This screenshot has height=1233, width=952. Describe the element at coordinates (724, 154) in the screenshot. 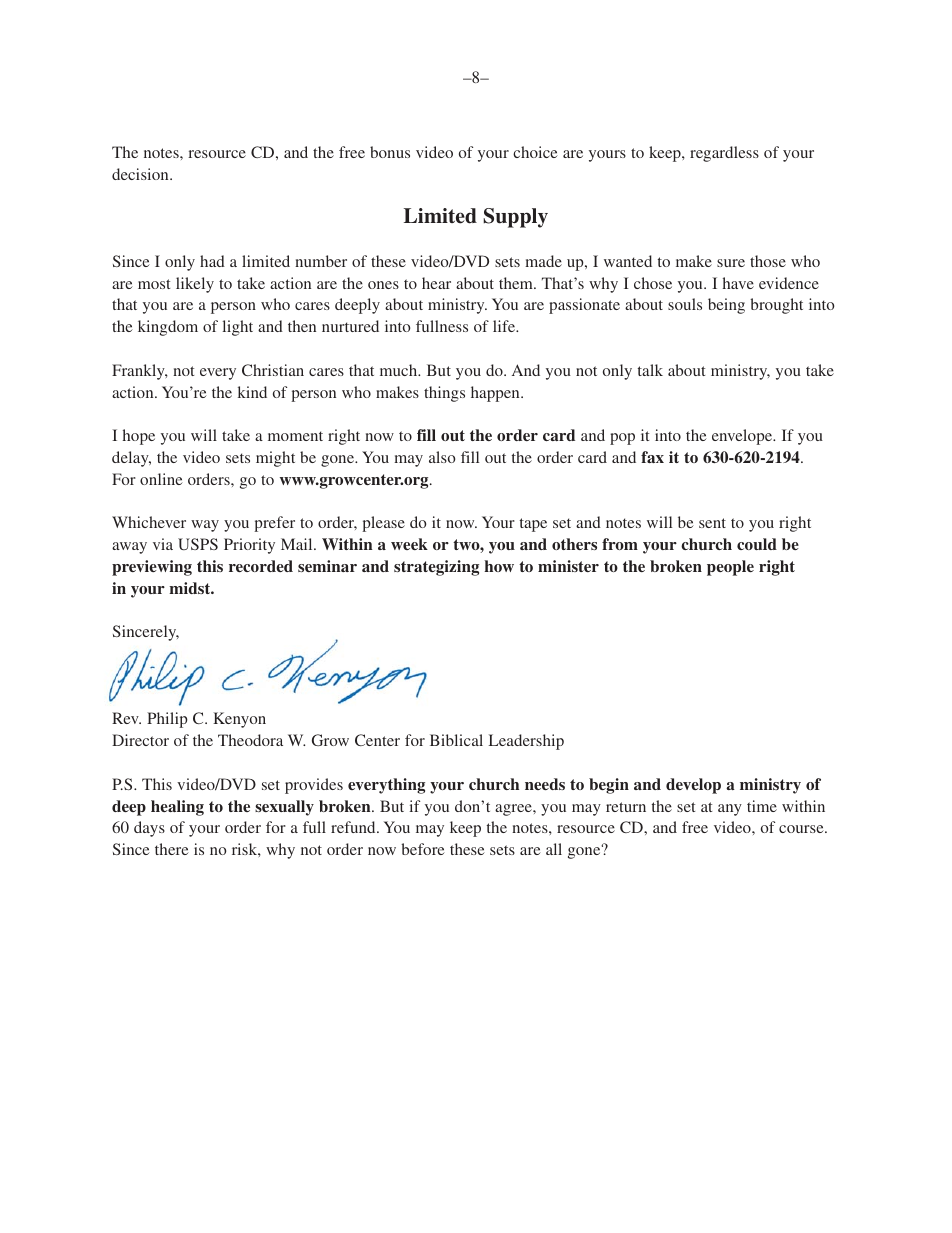

I see `regardless` at that location.
